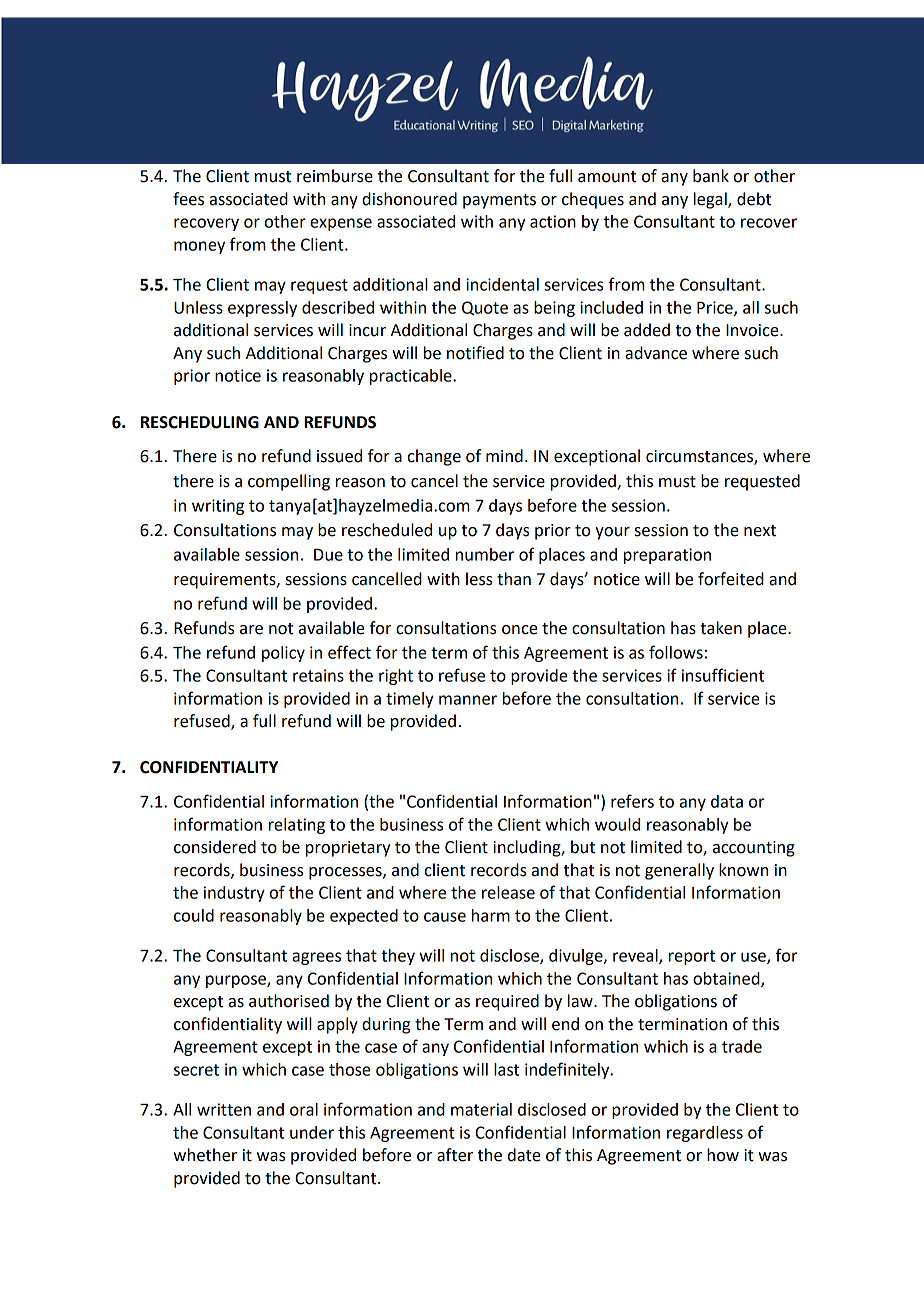  I want to click on material, so click(481, 1109).
